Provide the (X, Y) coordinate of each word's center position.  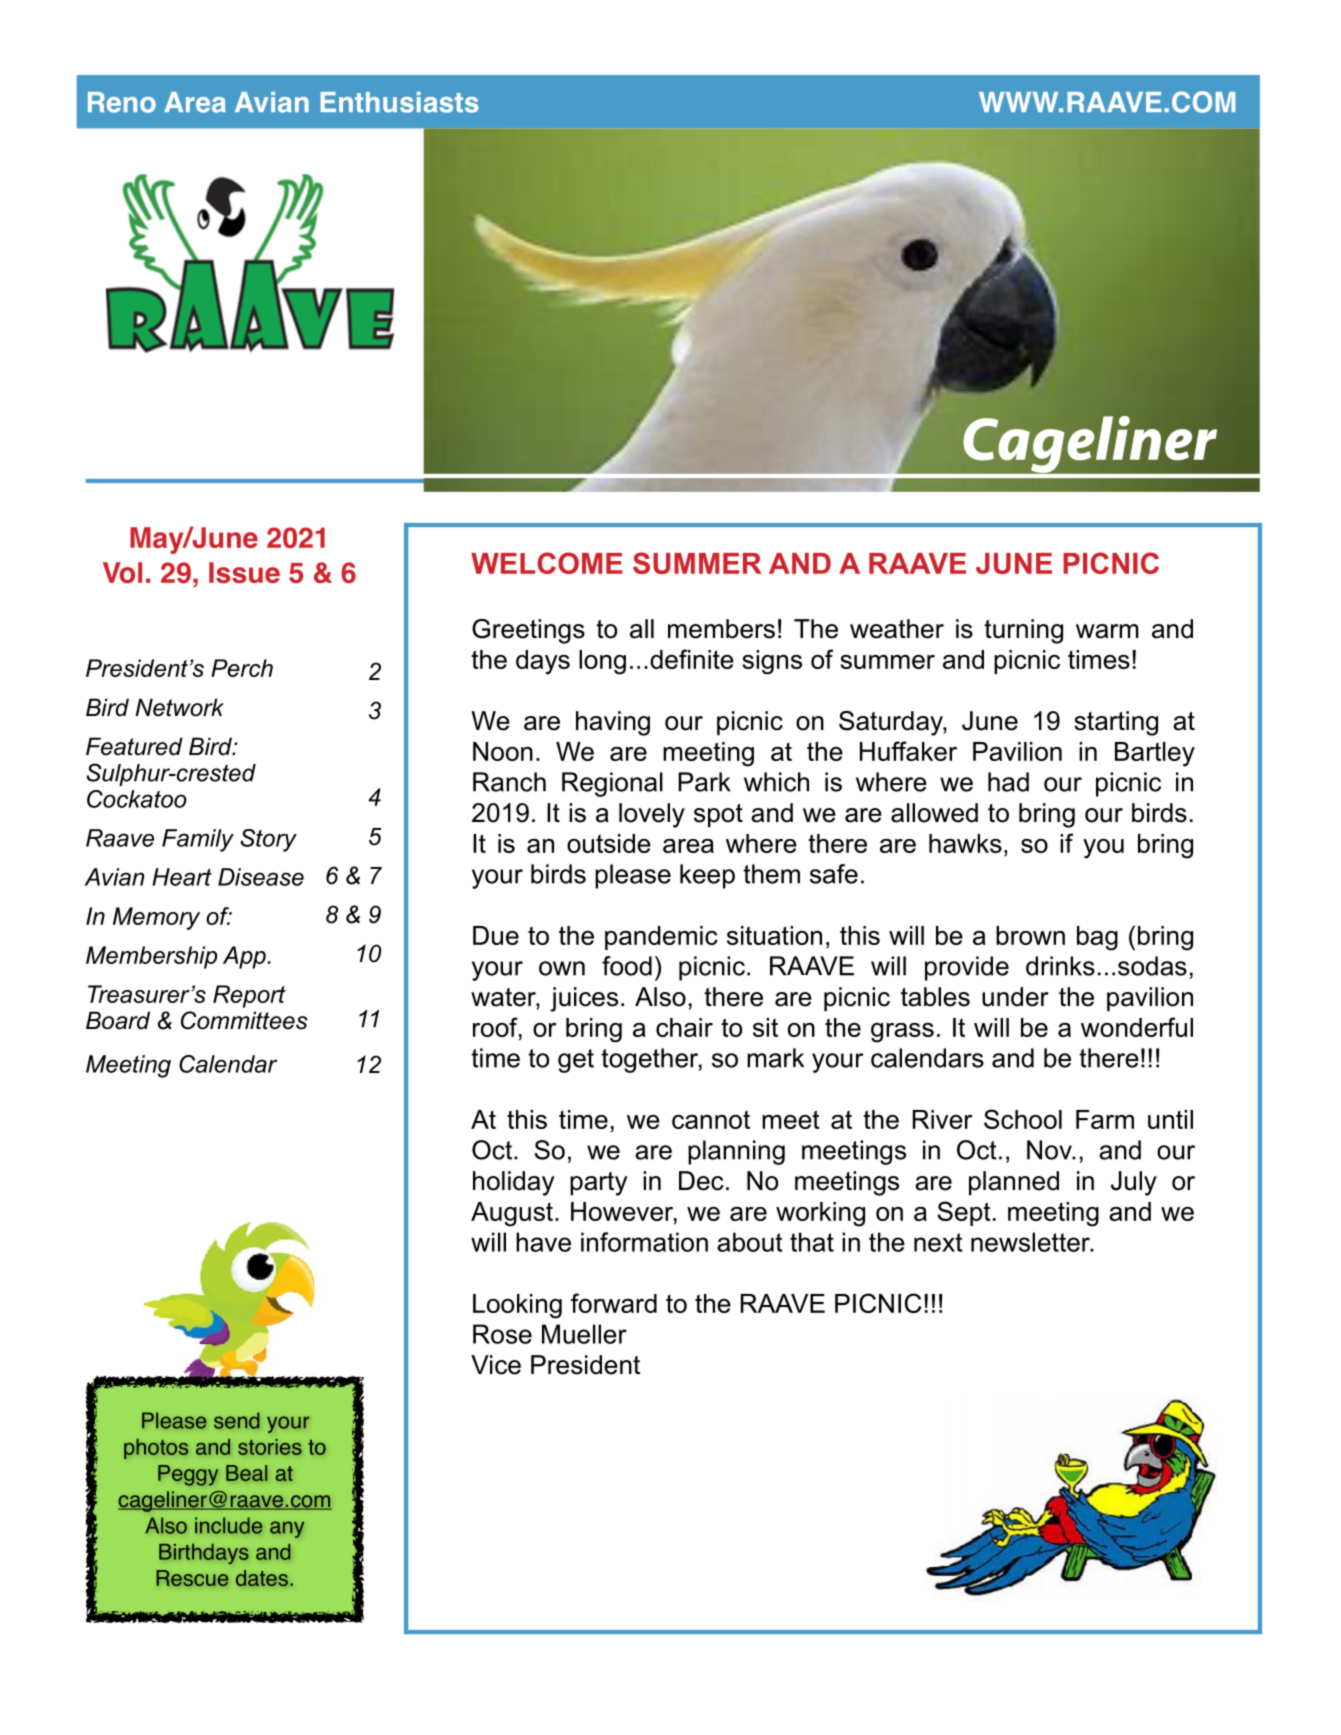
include (228, 1525)
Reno (122, 102)
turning (1023, 631)
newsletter (1031, 1242)
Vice (496, 1365)
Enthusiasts (399, 102)
